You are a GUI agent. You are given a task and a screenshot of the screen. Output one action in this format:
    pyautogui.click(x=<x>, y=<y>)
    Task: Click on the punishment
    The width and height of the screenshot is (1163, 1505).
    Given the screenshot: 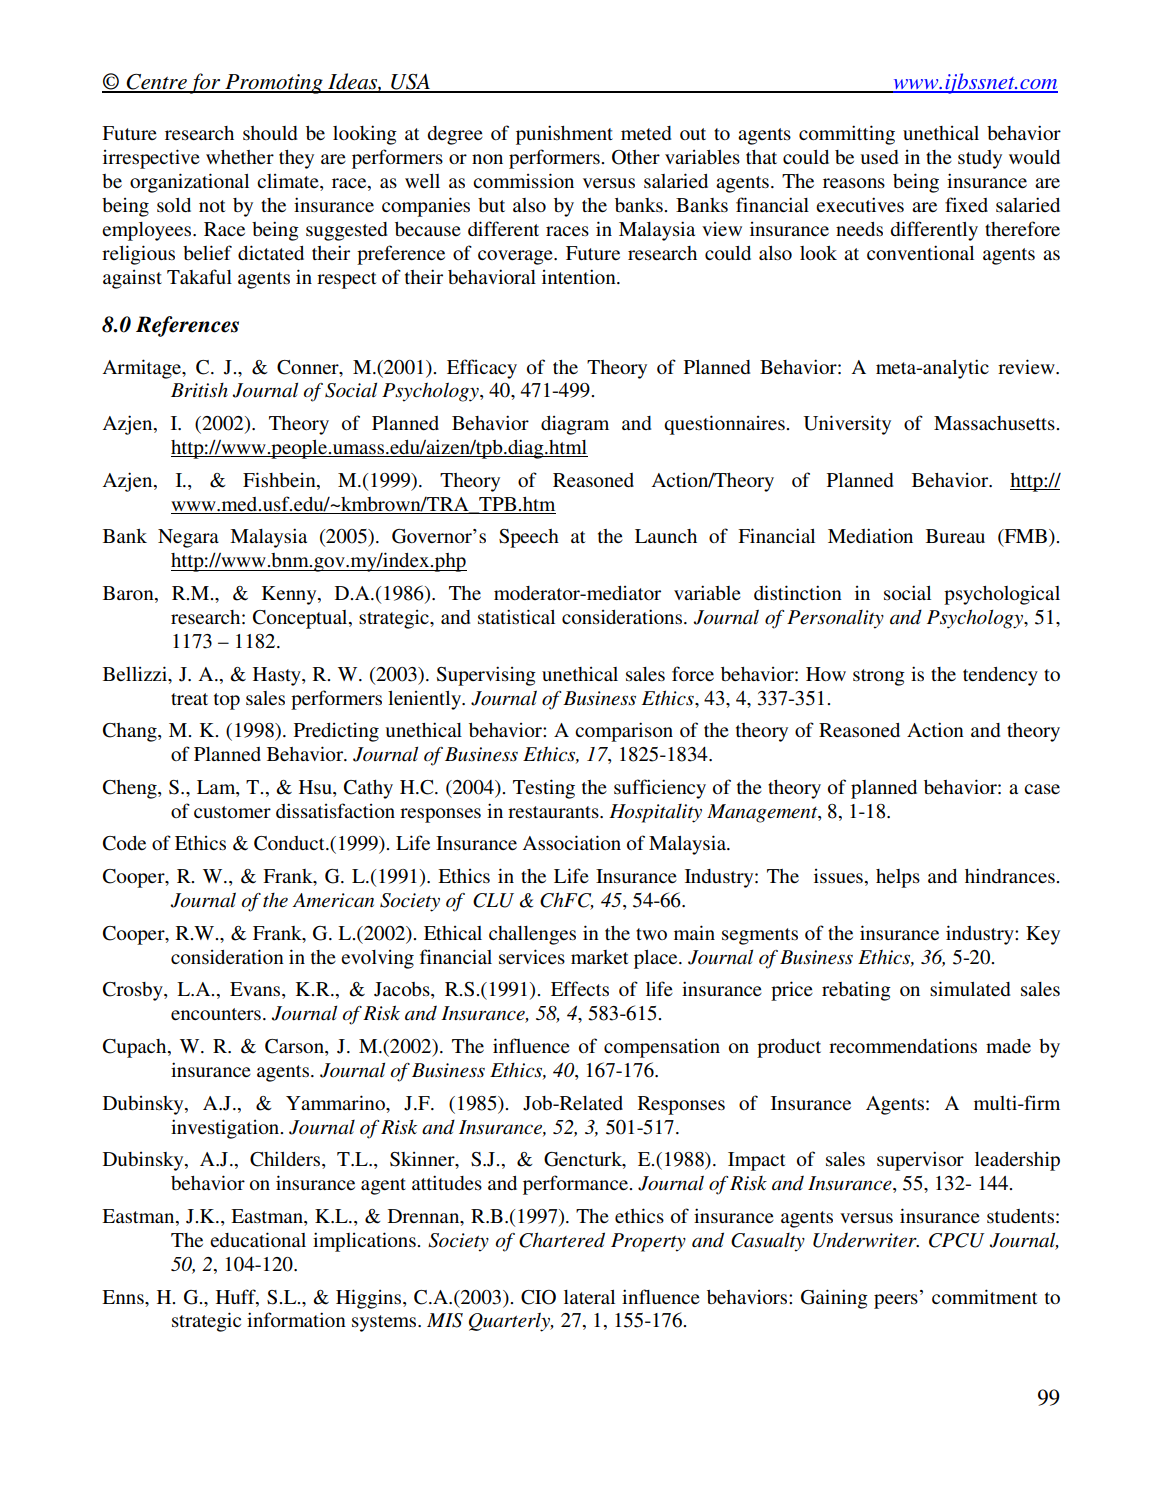 What is the action you would take?
    pyautogui.click(x=564, y=135)
